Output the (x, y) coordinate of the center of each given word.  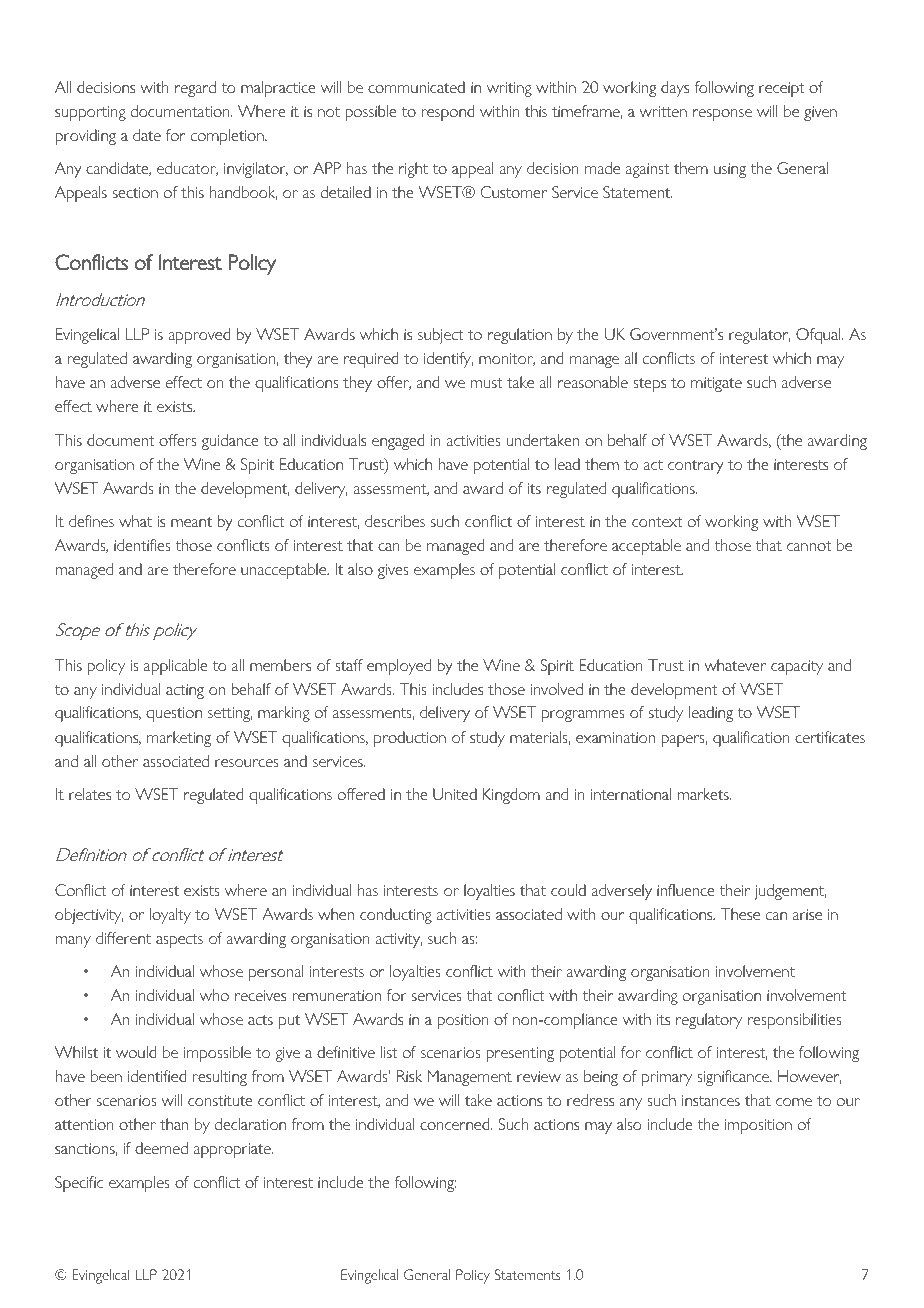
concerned (456, 1124)
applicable (176, 667)
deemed (161, 1148)
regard (195, 89)
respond (448, 113)
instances (711, 1100)
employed (399, 667)
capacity (797, 667)
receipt (782, 89)
